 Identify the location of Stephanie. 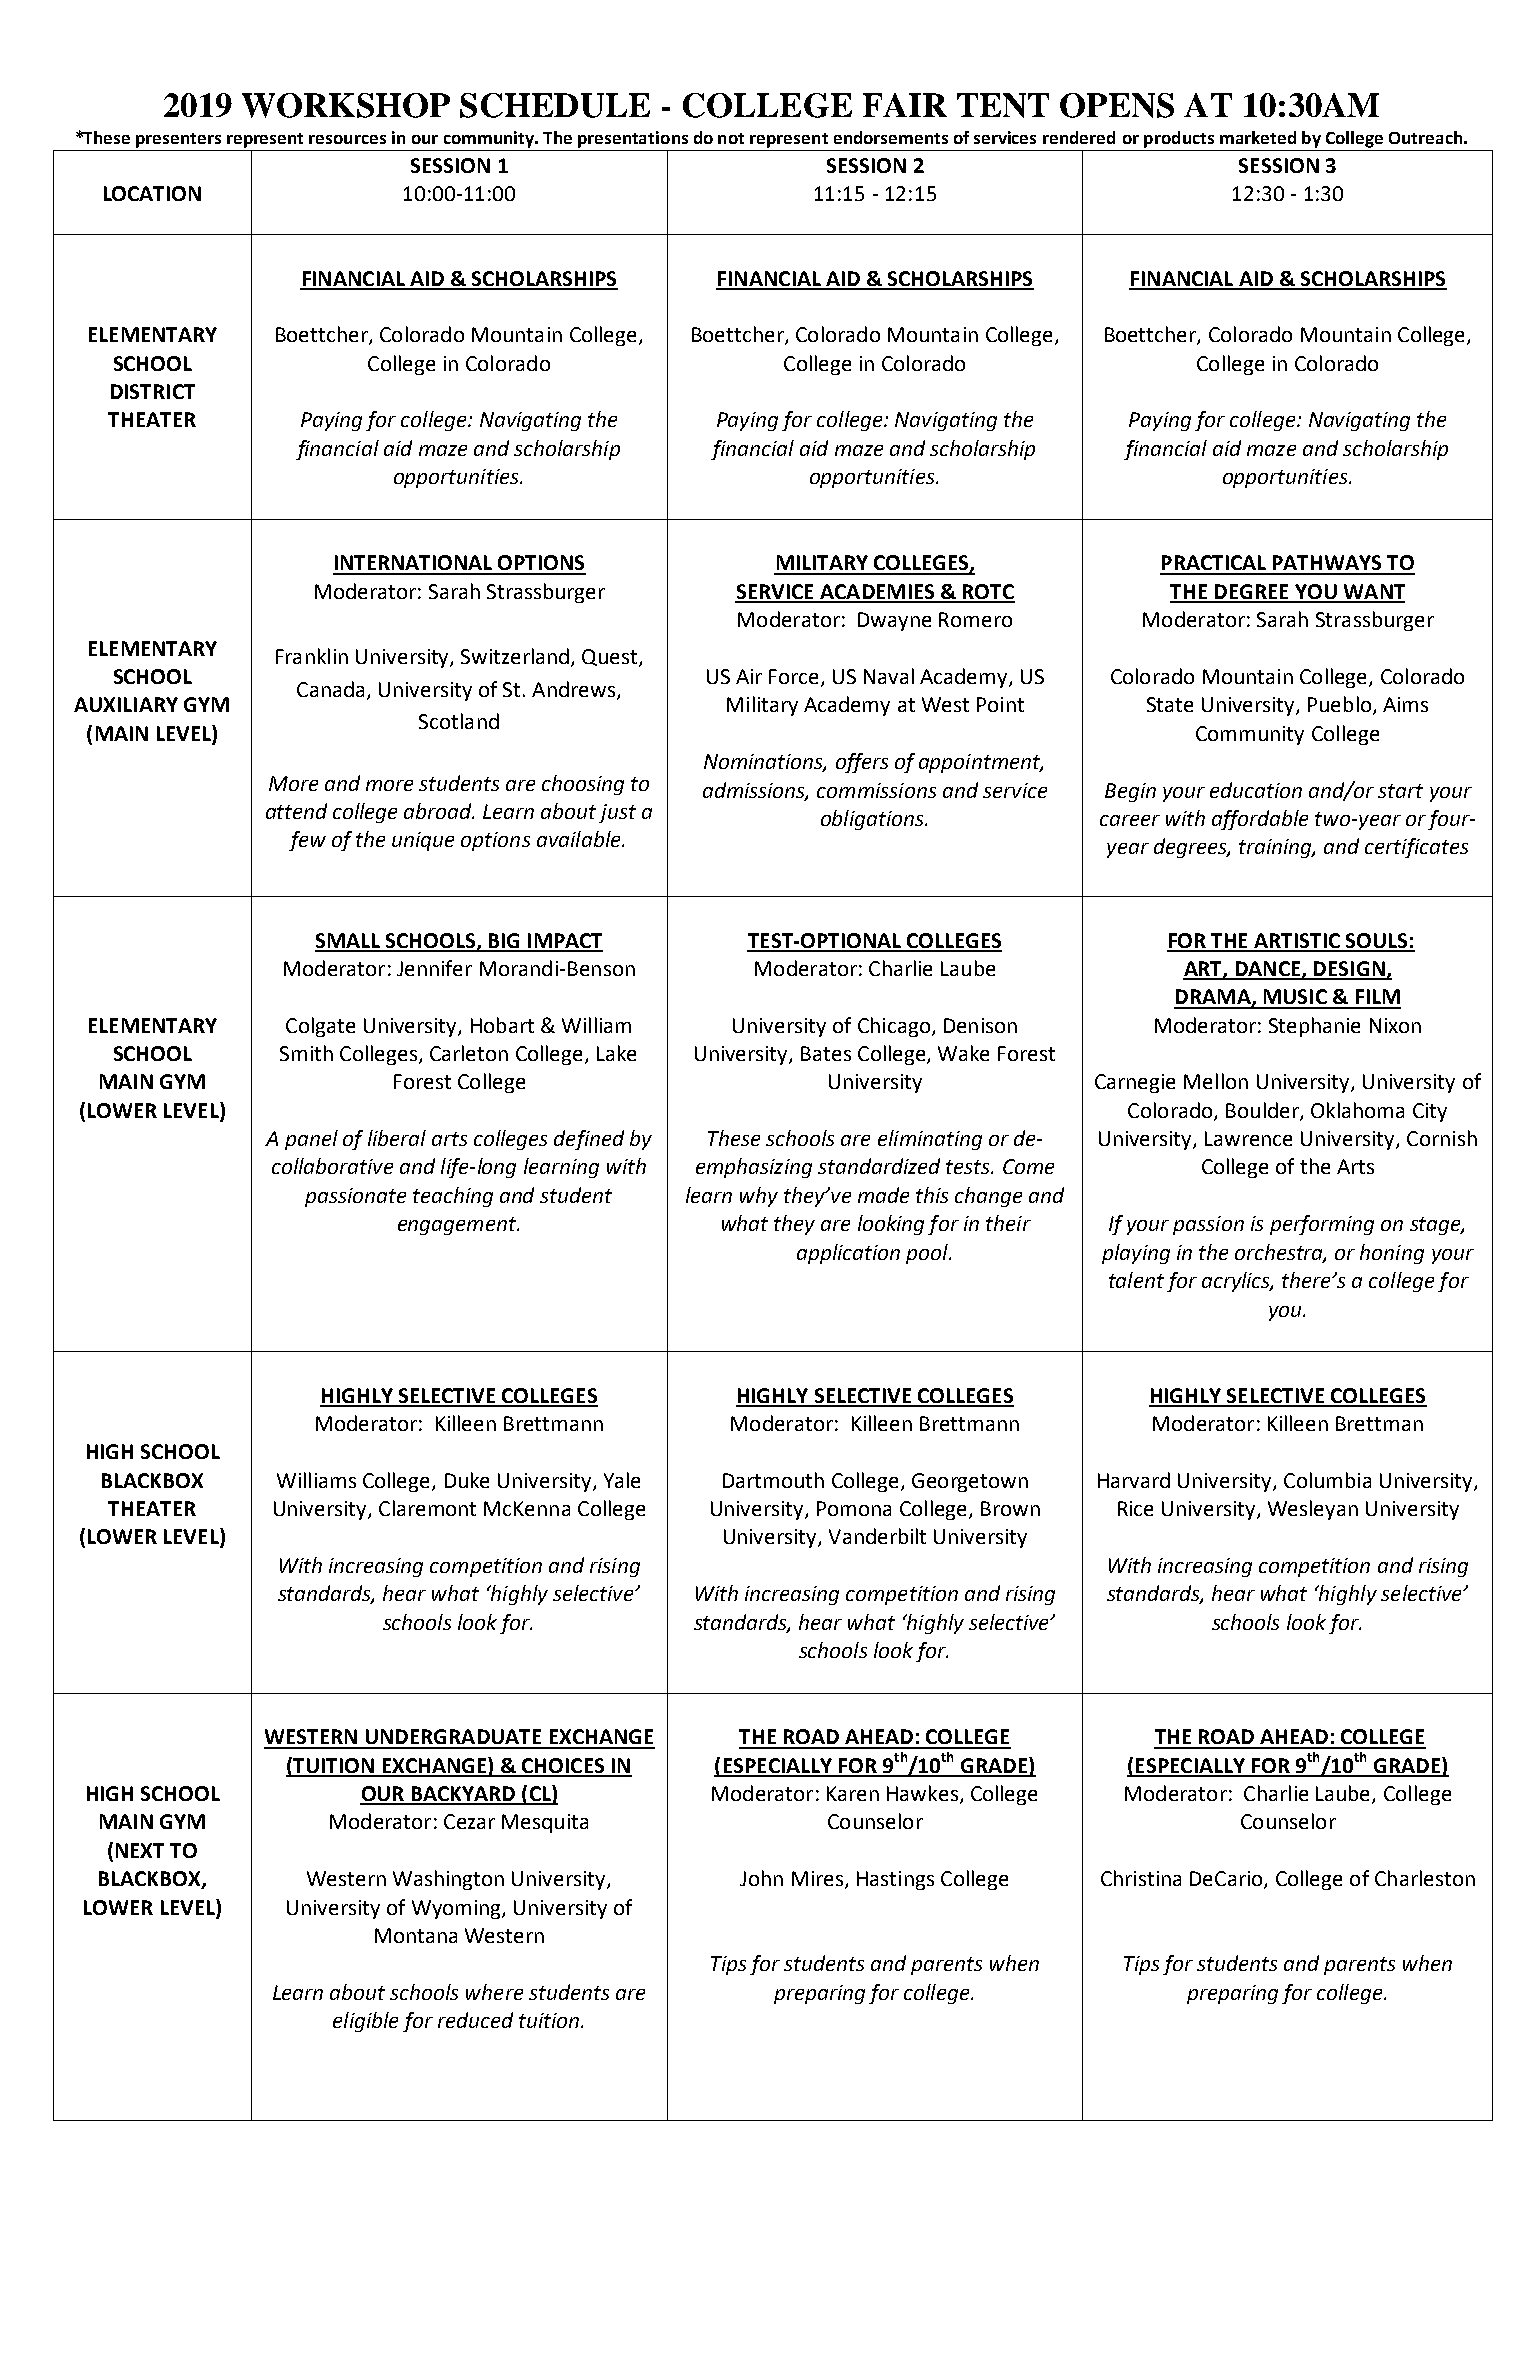
(1314, 1027).
